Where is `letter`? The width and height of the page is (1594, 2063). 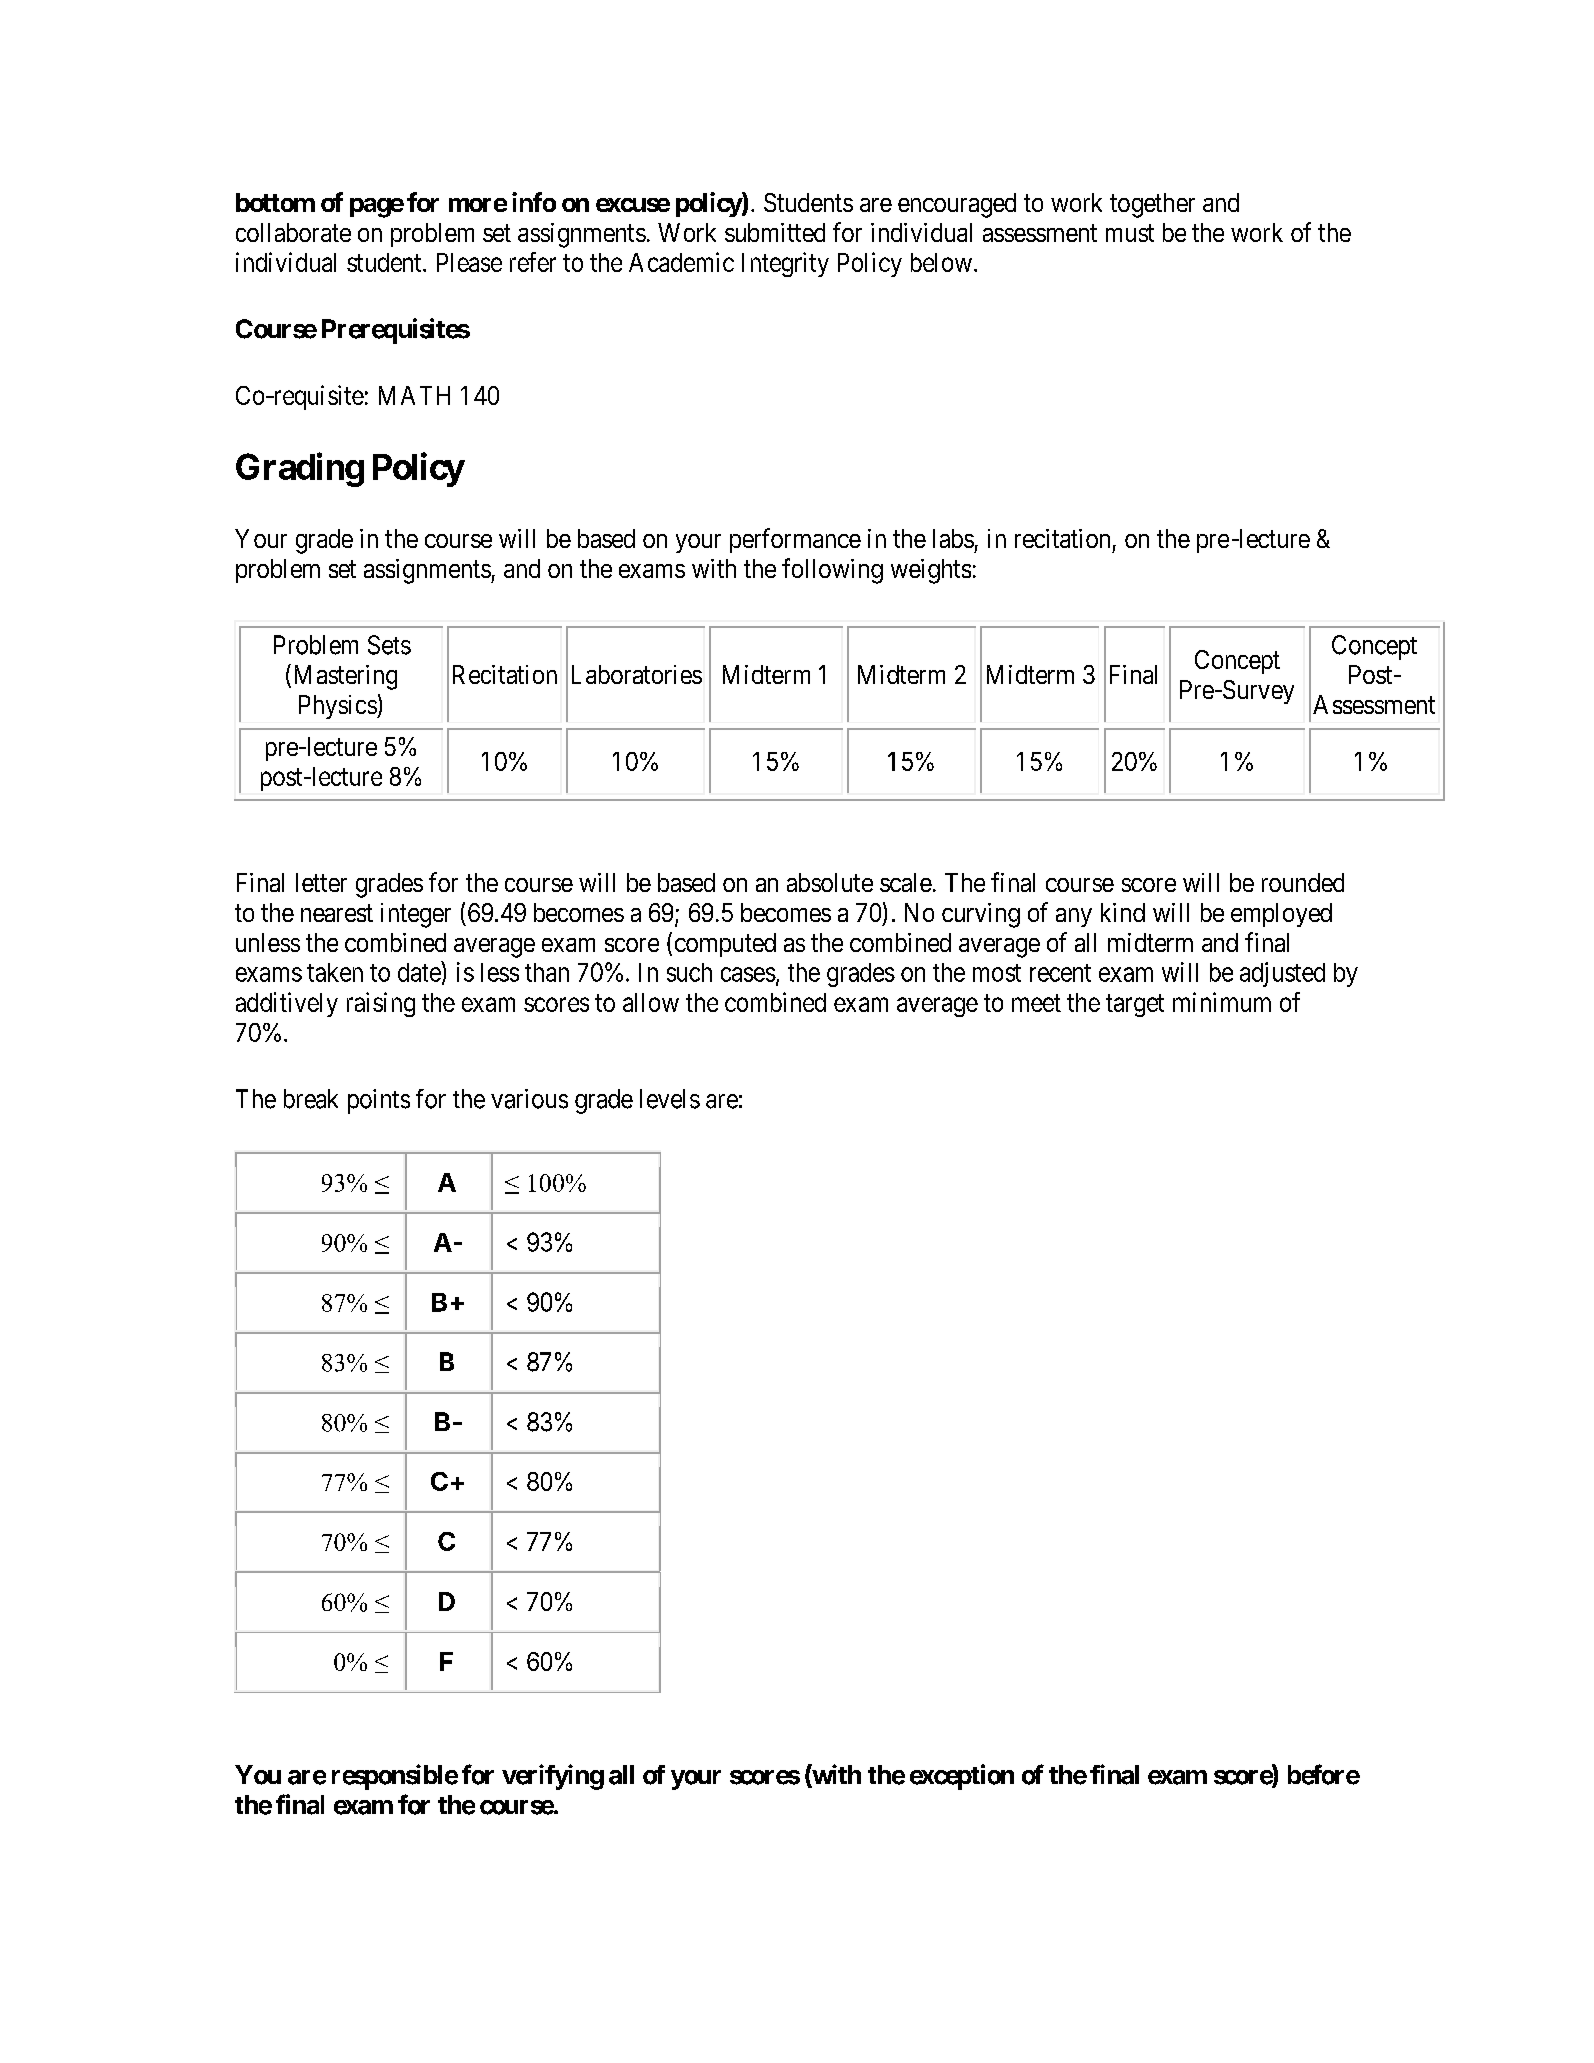 letter is located at coordinates (321, 882).
